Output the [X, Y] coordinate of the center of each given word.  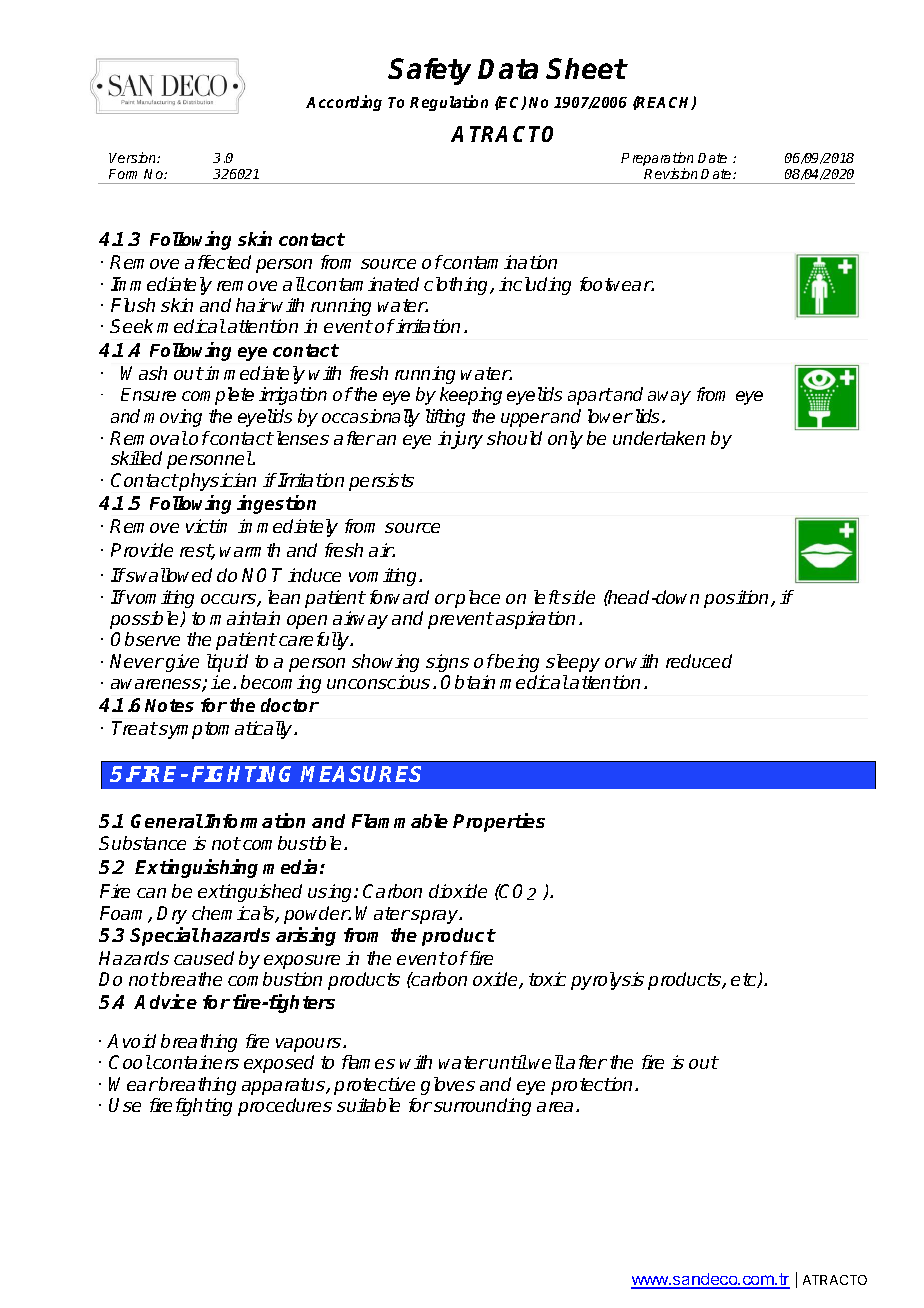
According [344, 103]
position [738, 599]
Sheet [586, 68]
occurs [229, 600]
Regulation [449, 103]
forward [399, 597]
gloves [448, 1086]
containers [195, 1062]
